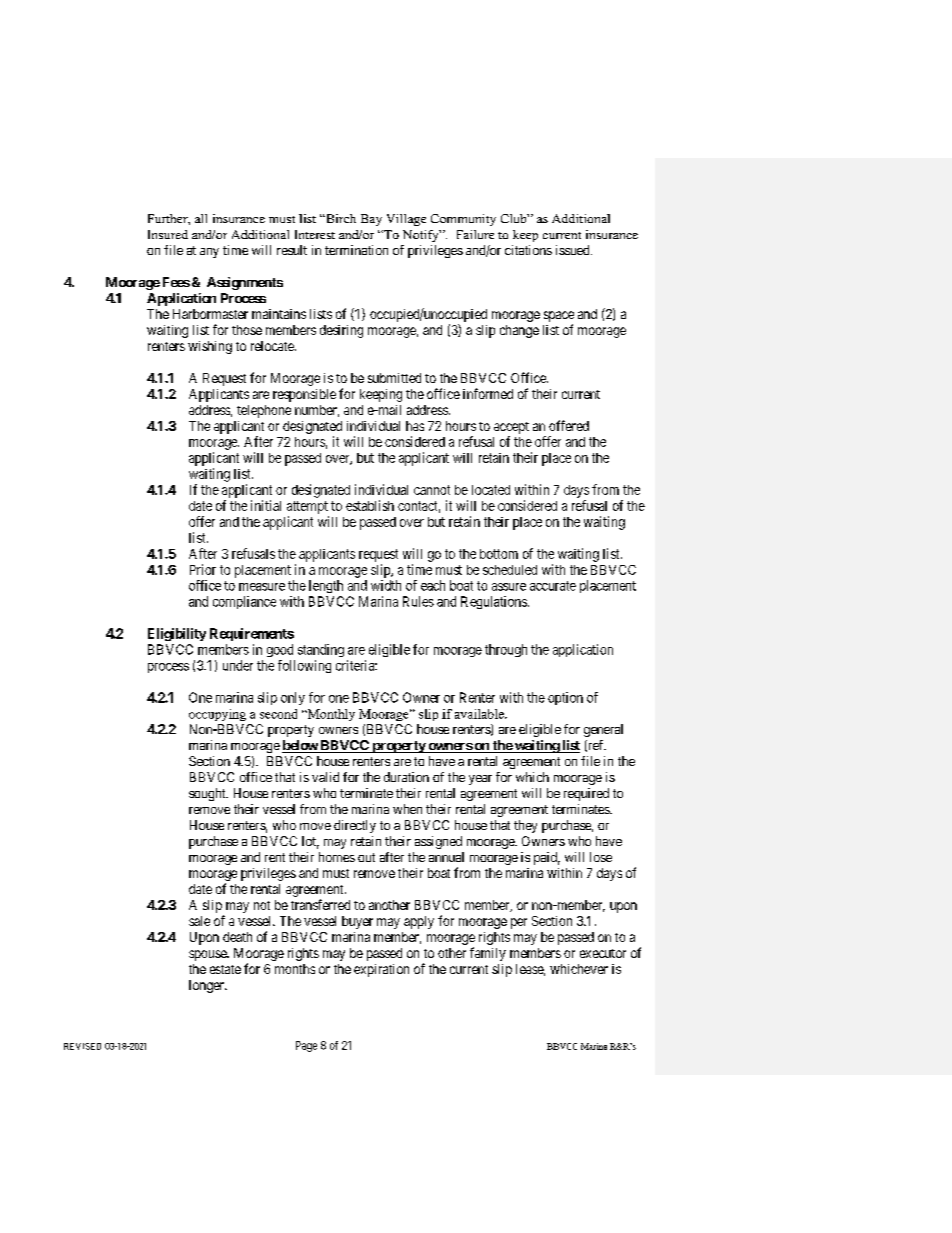  What do you see at coordinates (488, 954) in the screenshot?
I see `family` at bounding box center [488, 954].
